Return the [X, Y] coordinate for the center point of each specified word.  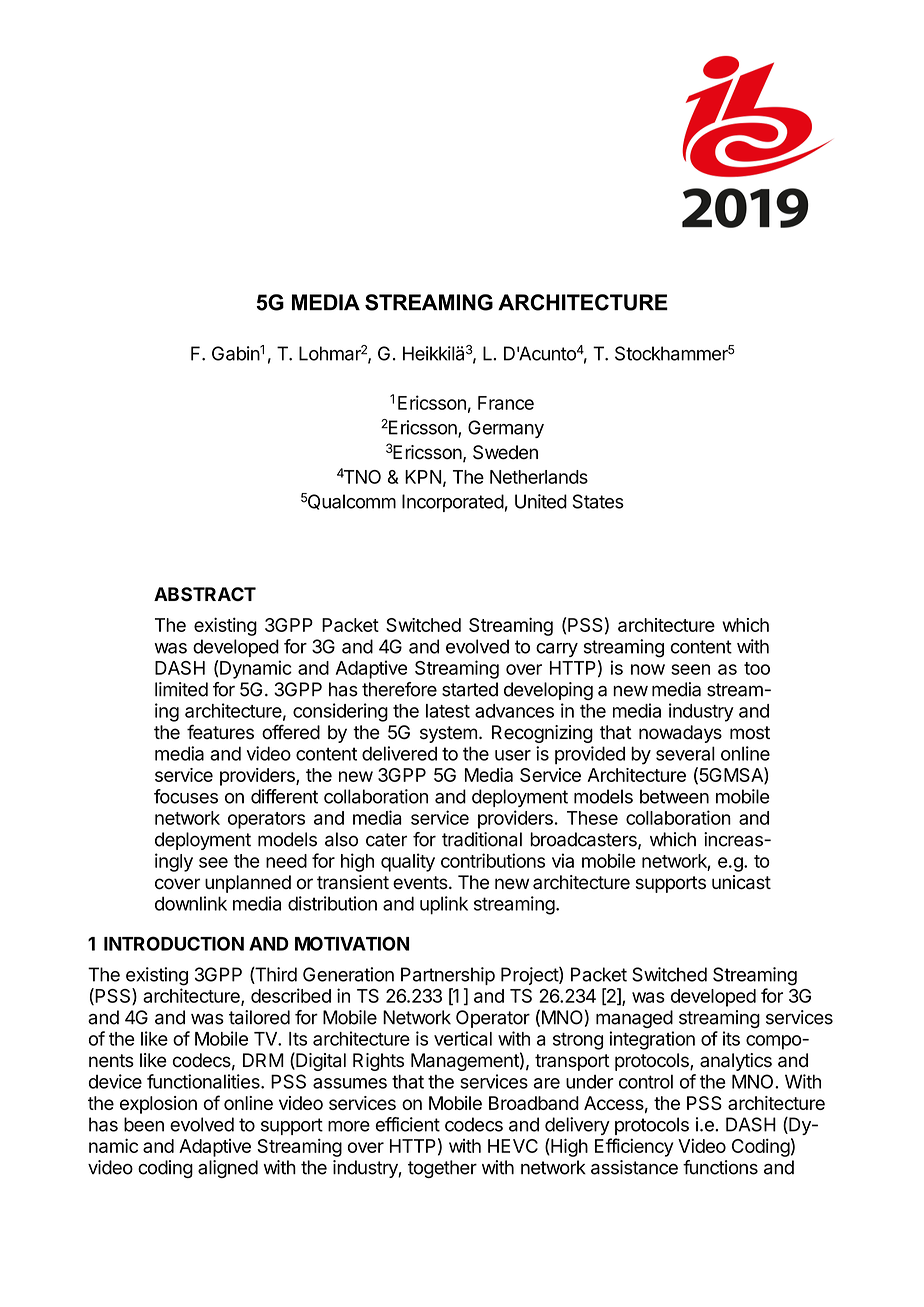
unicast [741, 882]
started [470, 689]
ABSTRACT [205, 594]
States [598, 501]
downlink [191, 903]
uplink [444, 905]
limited [181, 689]
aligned [228, 1169]
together [442, 1169]
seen [690, 669]
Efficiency [634, 1147]
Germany [506, 429]
